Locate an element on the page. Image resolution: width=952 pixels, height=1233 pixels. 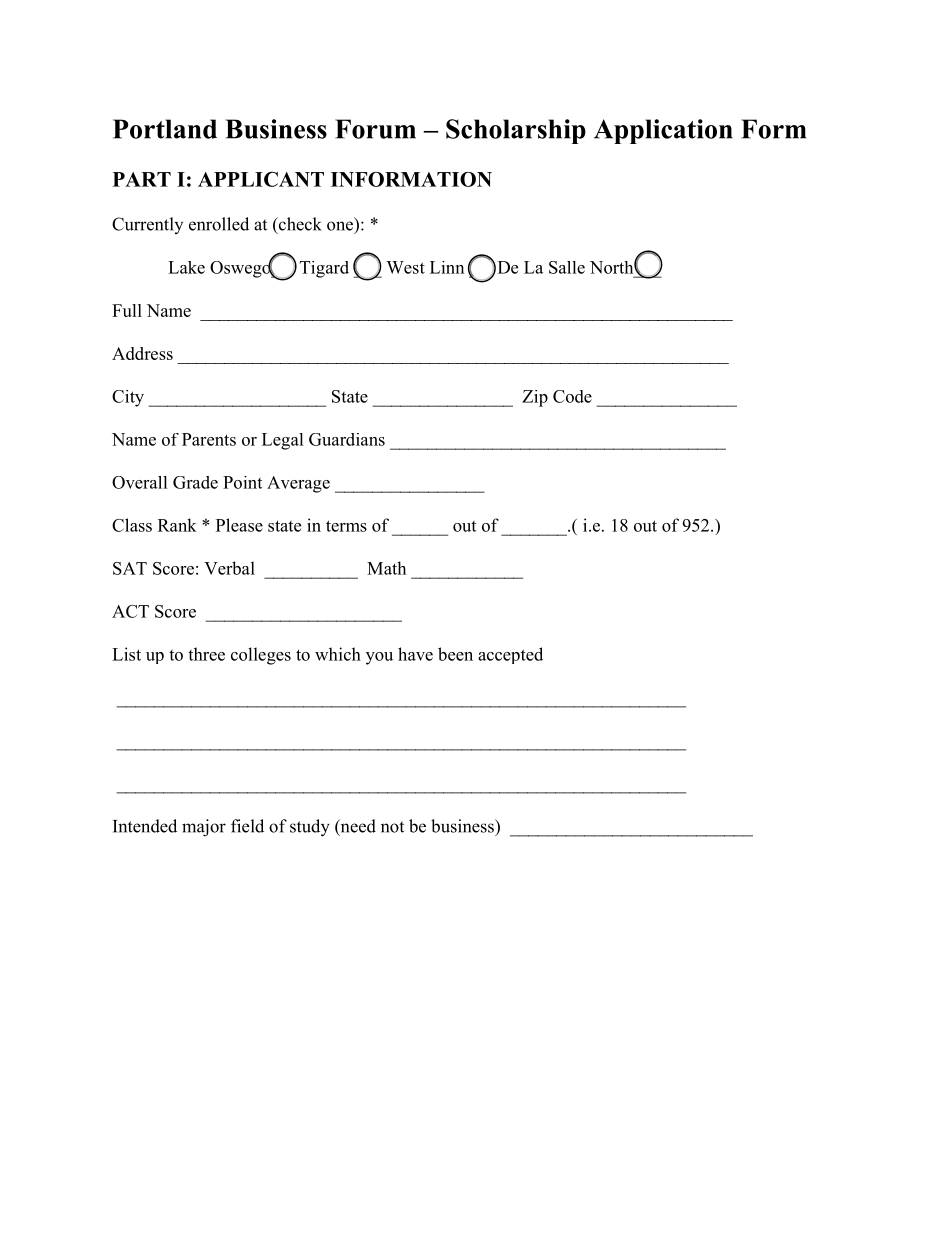
Verbal is located at coordinates (229, 568).
